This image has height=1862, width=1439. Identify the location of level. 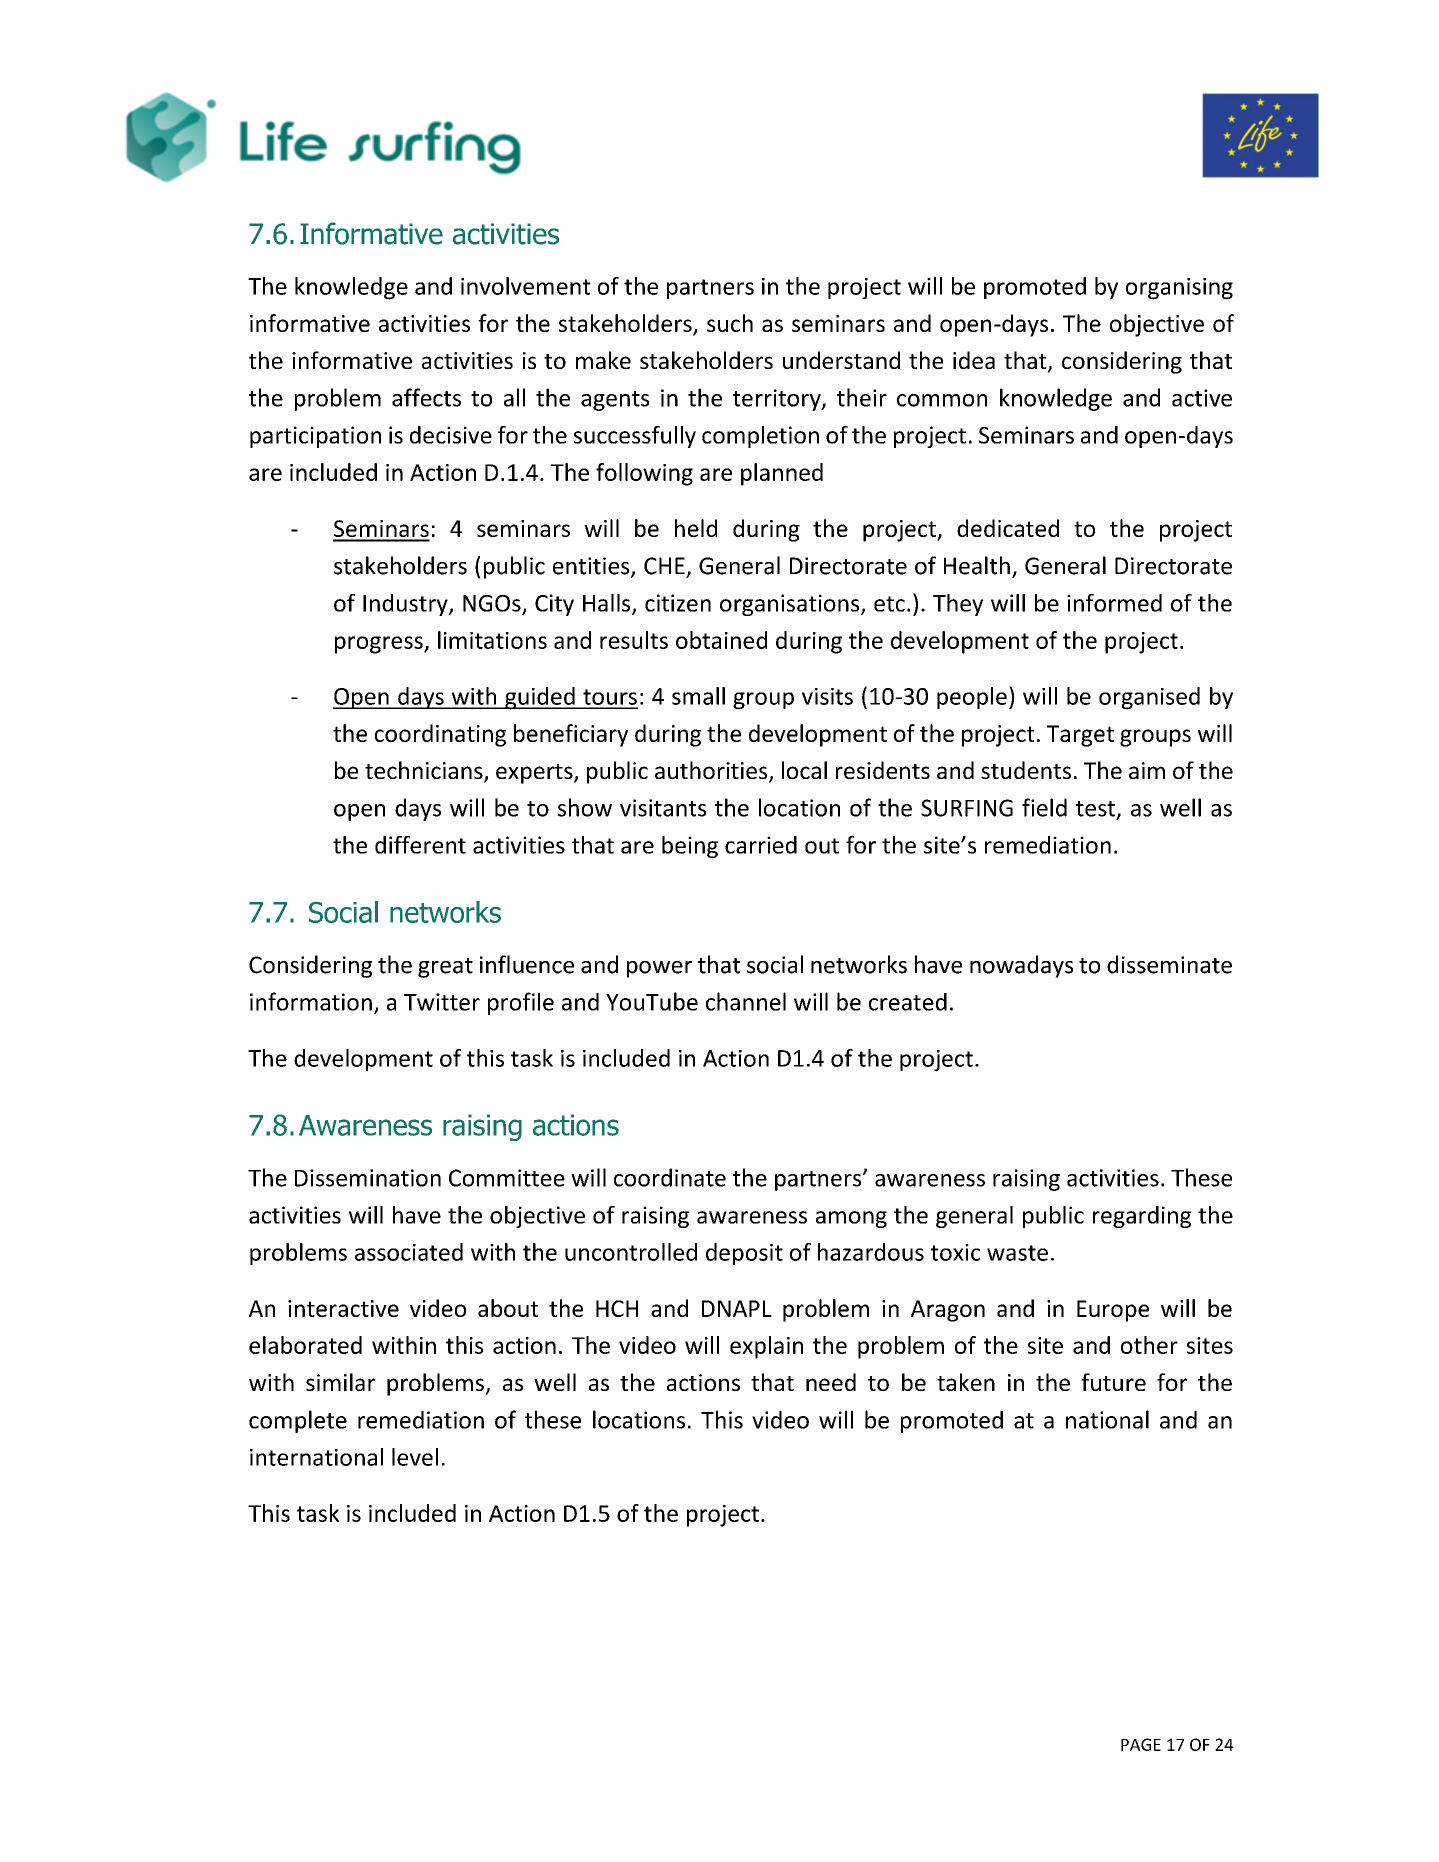
(415, 1457).
